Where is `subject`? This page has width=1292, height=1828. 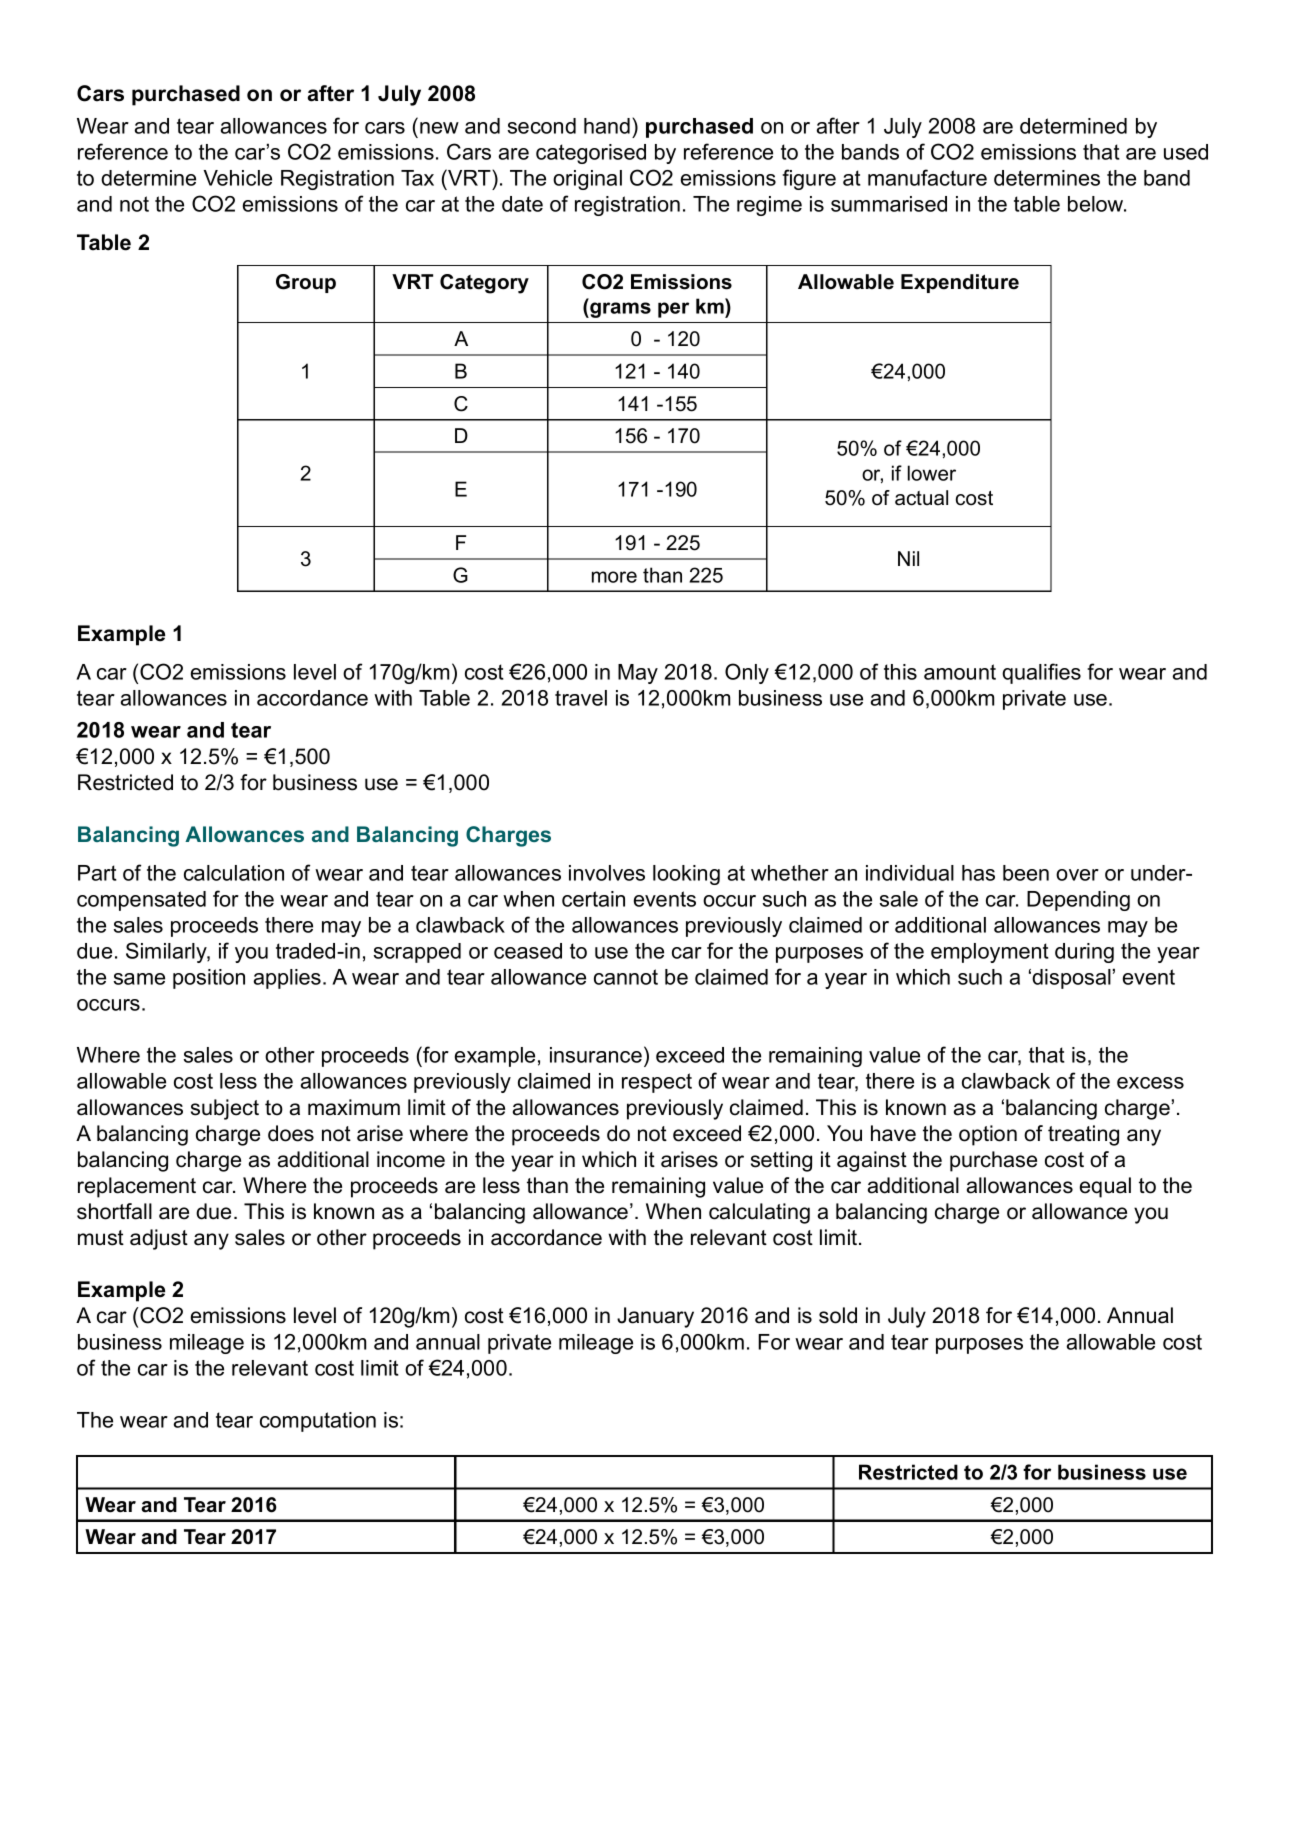 subject is located at coordinates (225, 1109).
